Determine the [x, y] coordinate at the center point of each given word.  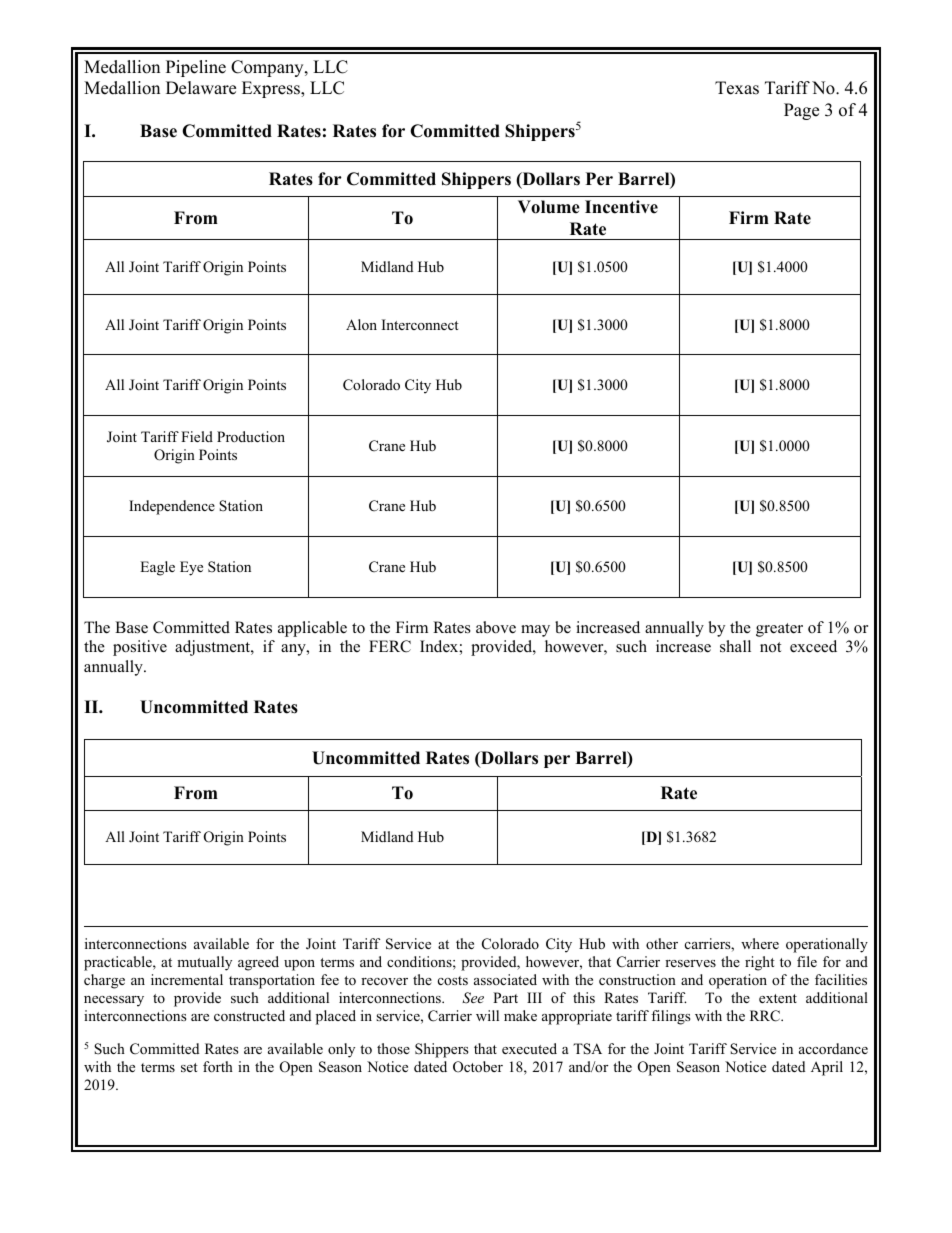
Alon [361, 324]
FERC [390, 646]
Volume [549, 207]
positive [140, 648]
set [189, 1067]
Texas [737, 88]
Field [197, 436]
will [487, 1015]
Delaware [201, 88]
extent [778, 998]
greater [779, 630]
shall [735, 646]
